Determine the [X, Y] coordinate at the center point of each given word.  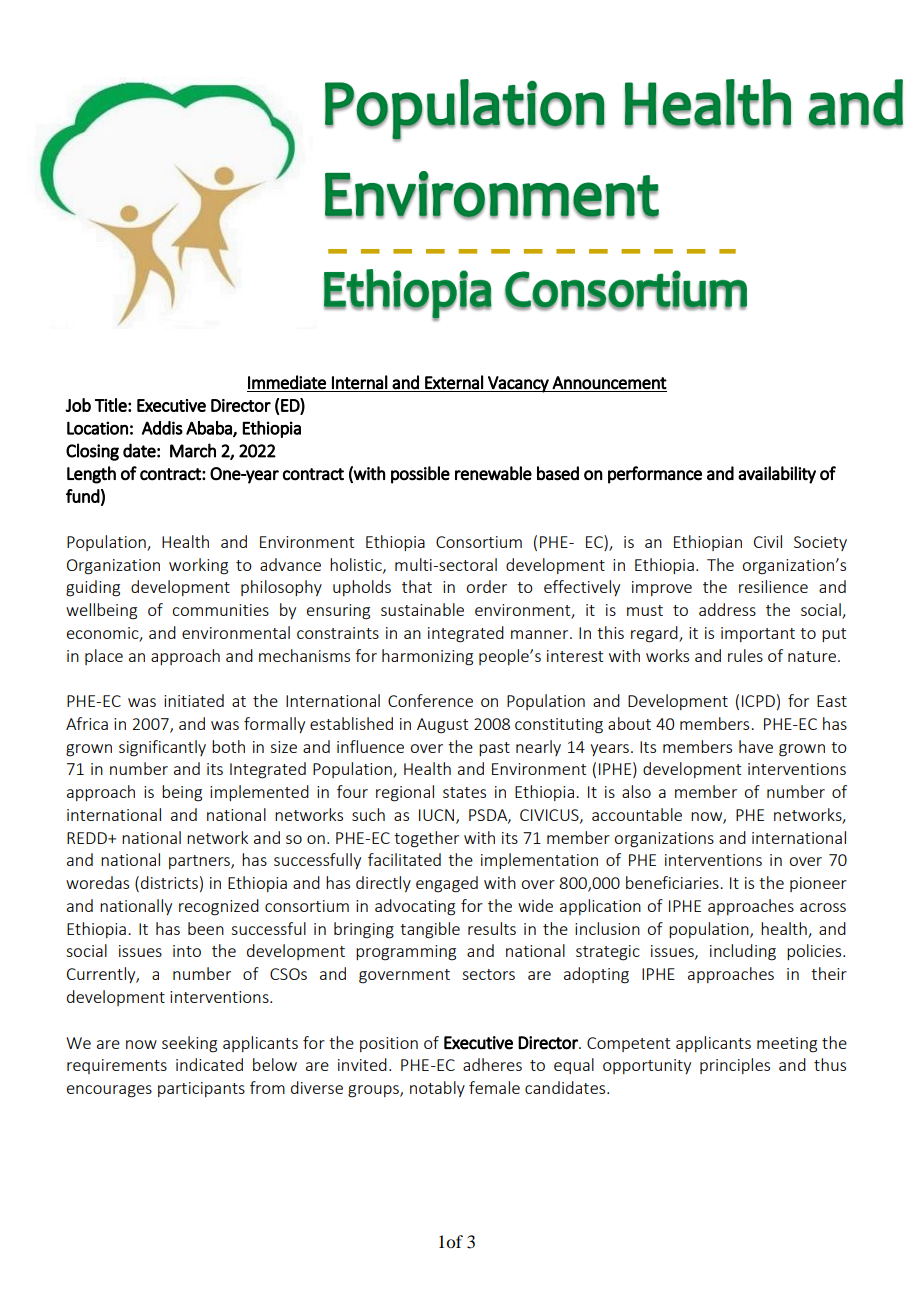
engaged [447, 884]
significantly [162, 748]
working [198, 566]
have [756, 746]
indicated [209, 1064]
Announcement [609, 383]
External [454, 382]
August [442, 726]
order [486, 586]
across [823, 907]
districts [169, 882]
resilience [773, 586]
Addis [162, 428]
